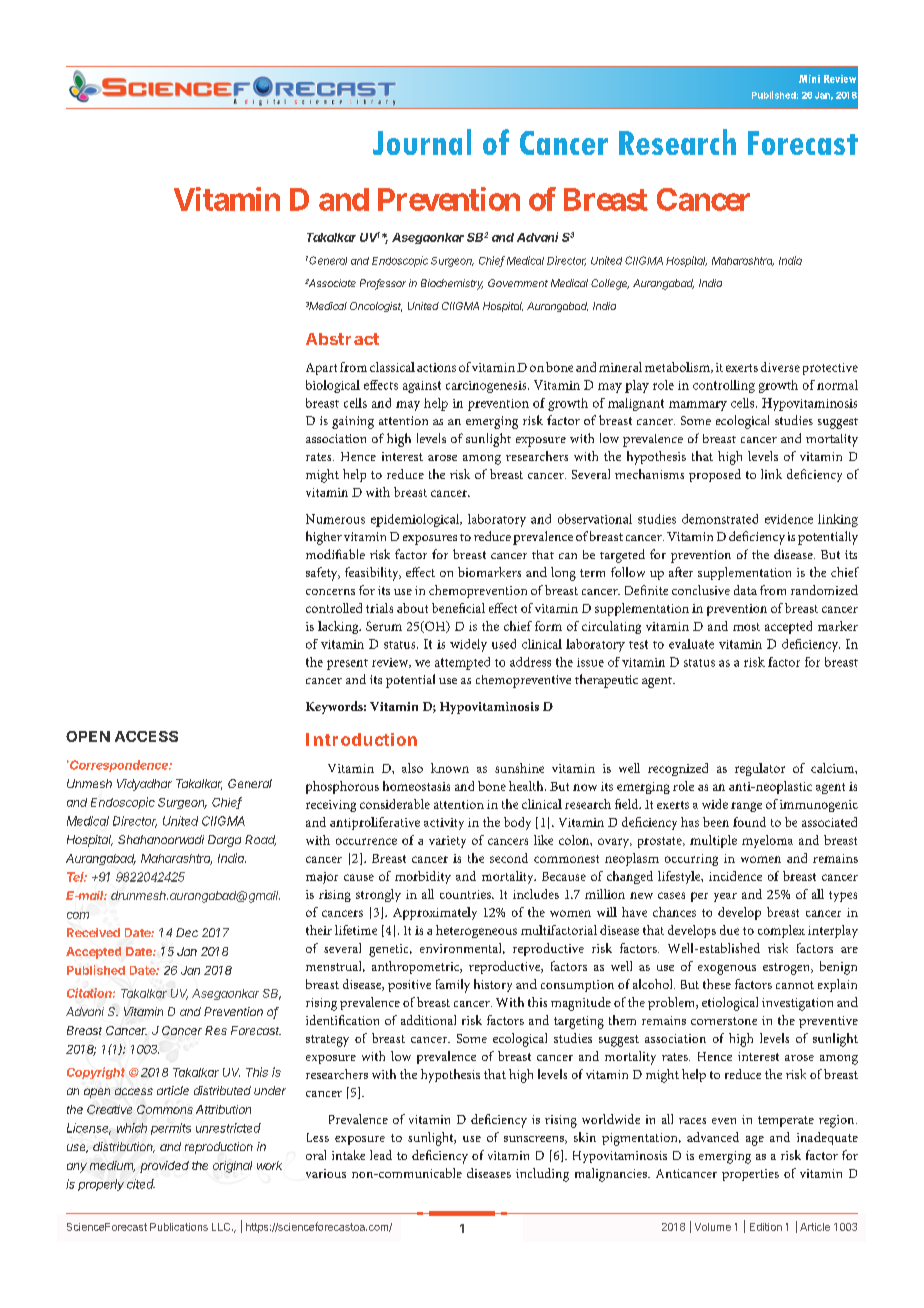 The height and width of the screenshot is (1308, 924). I want to click on Mini, so click(809, 79).
